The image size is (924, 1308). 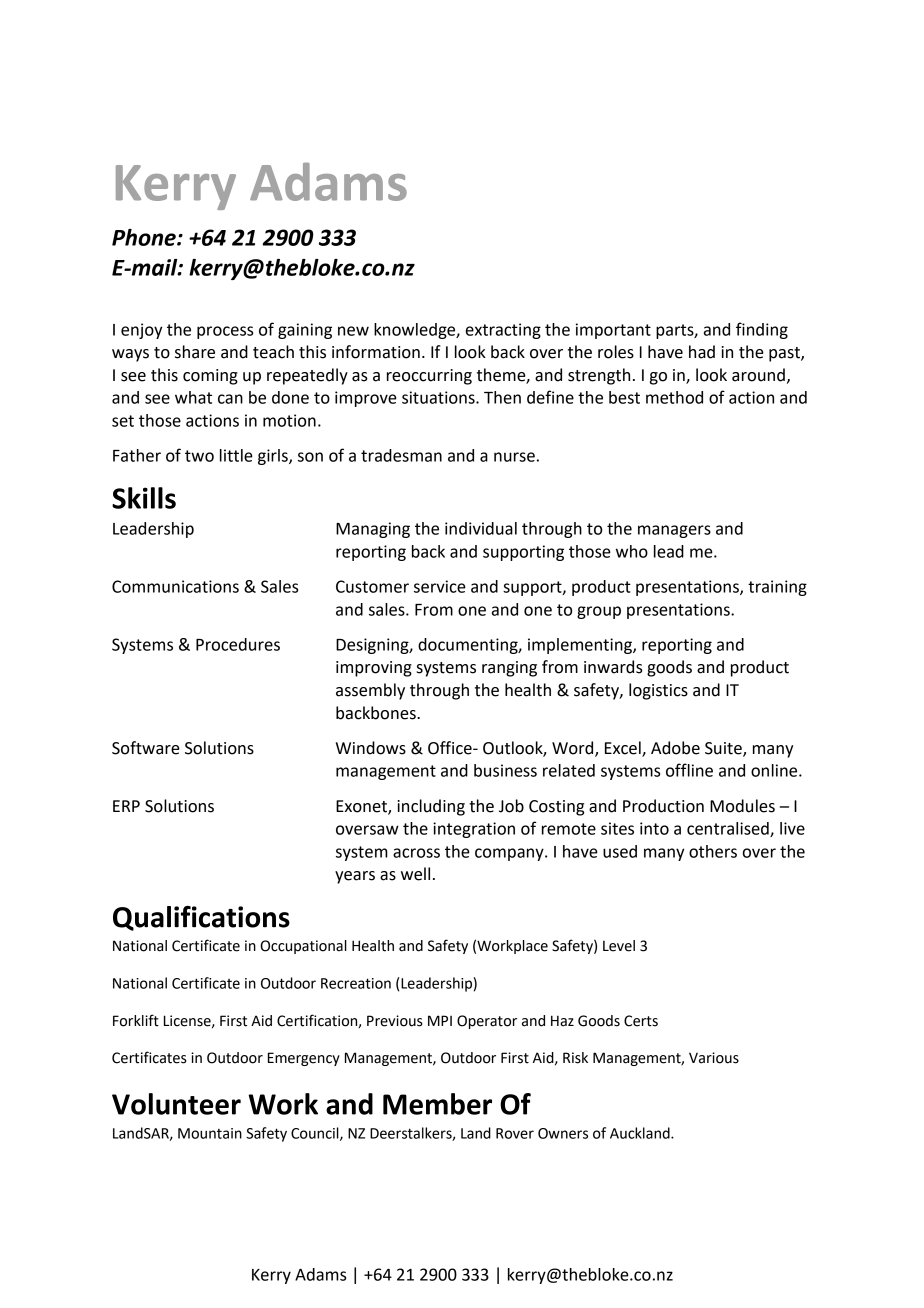 I want to click on Member, so click(x=437, y=1104).
